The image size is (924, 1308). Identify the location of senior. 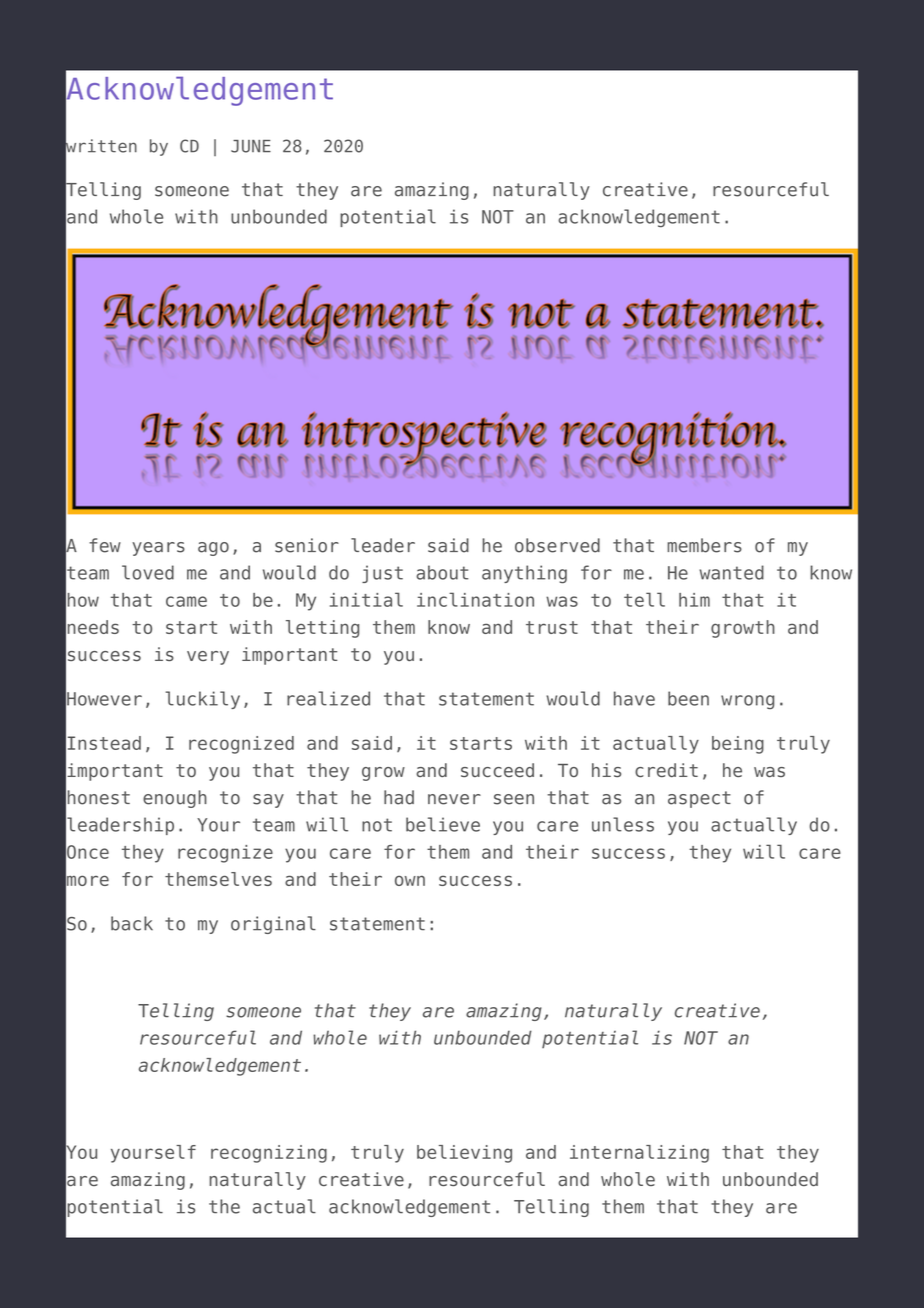
(307, 545).
